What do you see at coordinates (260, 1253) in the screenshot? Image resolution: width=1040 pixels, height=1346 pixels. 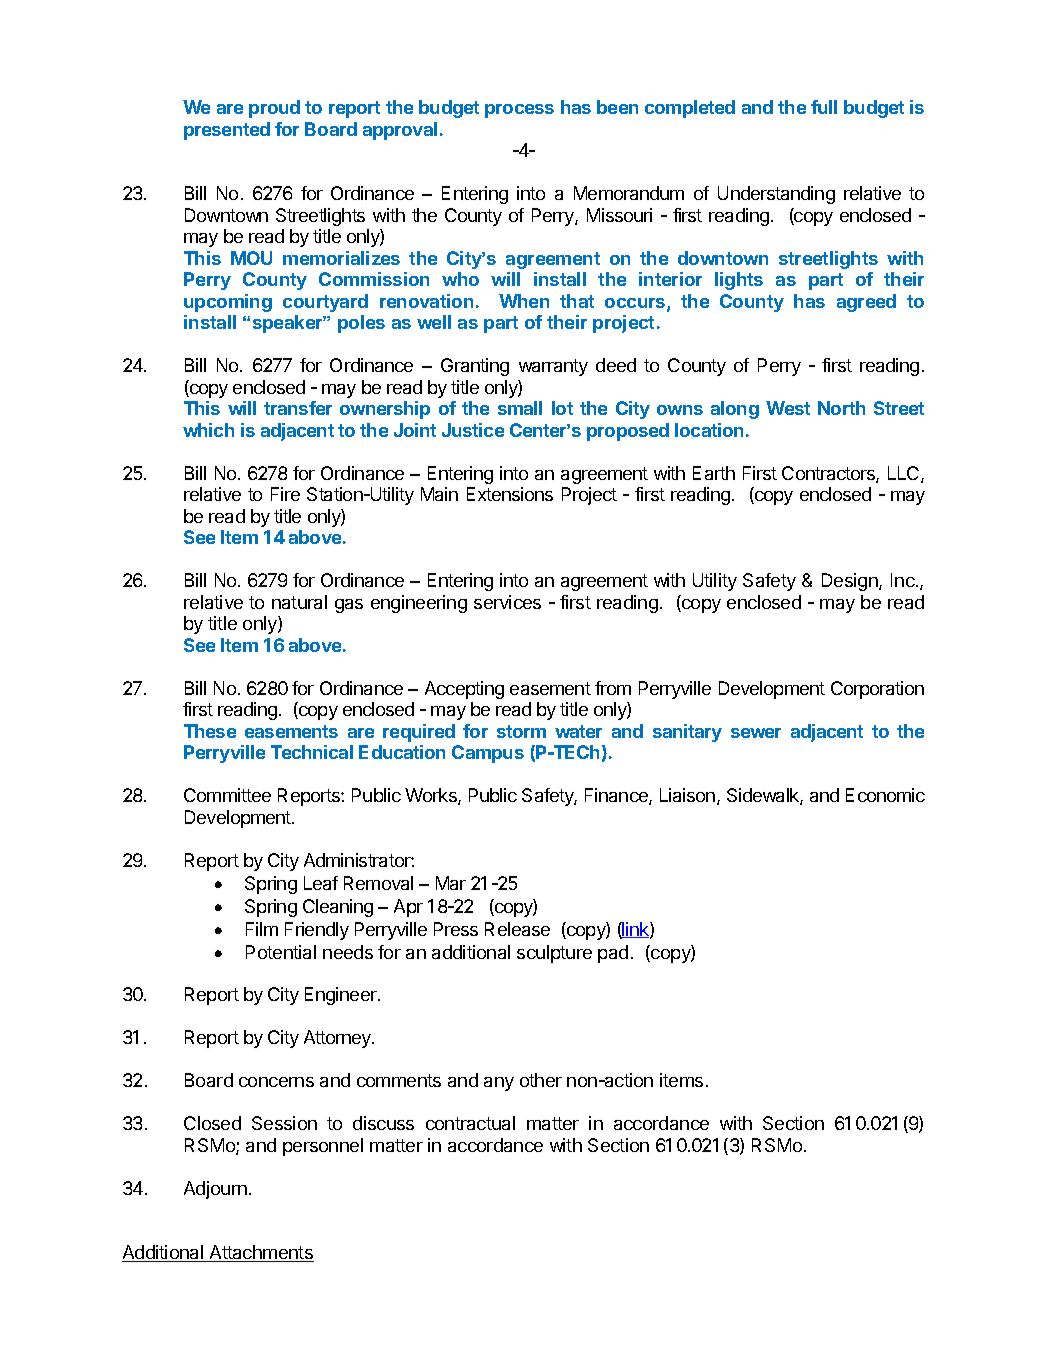 I see `Attachments` at bounding box center [260, 1253].
